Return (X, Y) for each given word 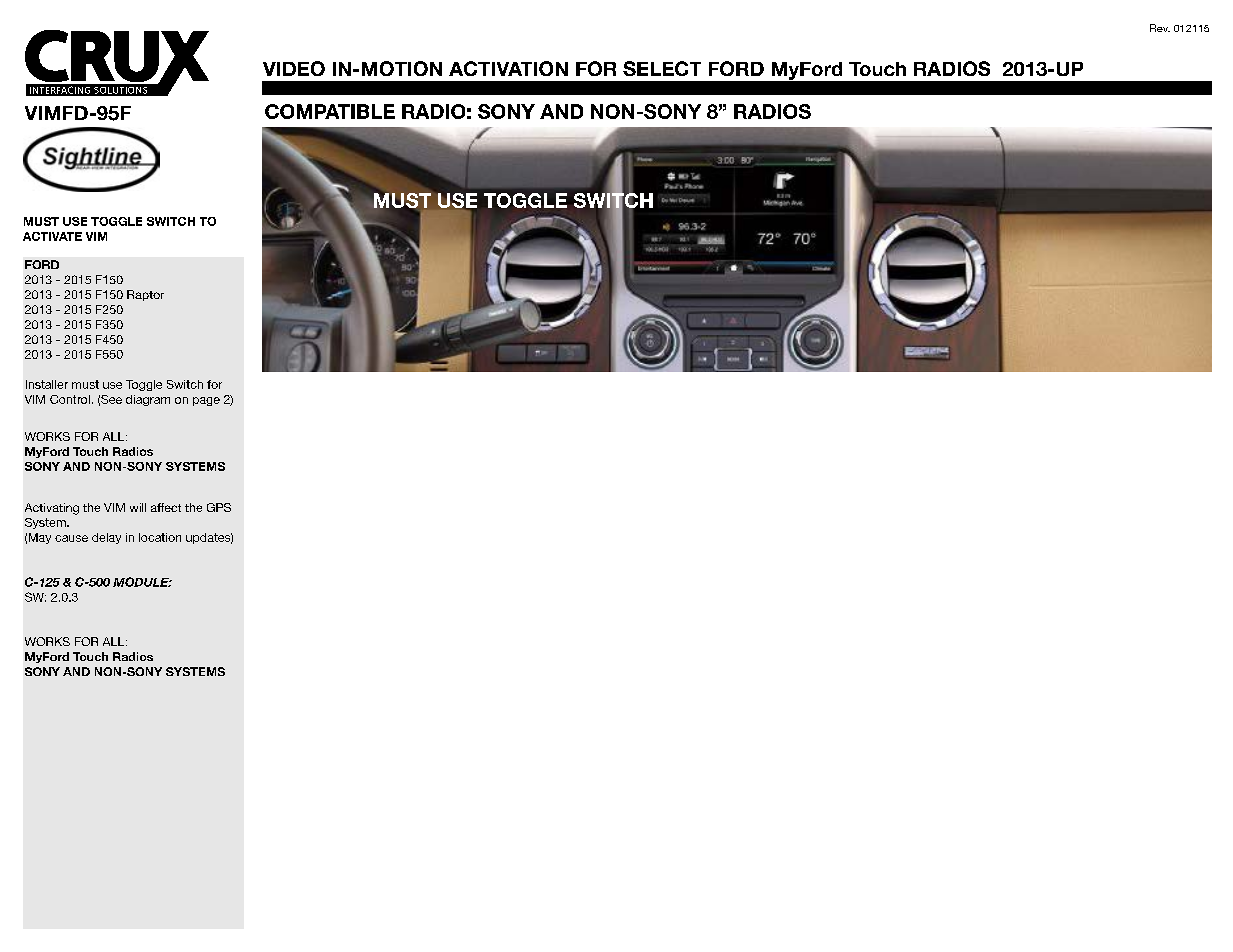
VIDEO (294, 68)
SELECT (662, 68)
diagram (148, 400)
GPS (219, 507)
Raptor (145, 295)
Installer (47, 384)
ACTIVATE (52, 236)
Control (70, 399)
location (160, 537)
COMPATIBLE (330, 111)
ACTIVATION (508, 68)
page (206, 401)
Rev (1160, 28)
